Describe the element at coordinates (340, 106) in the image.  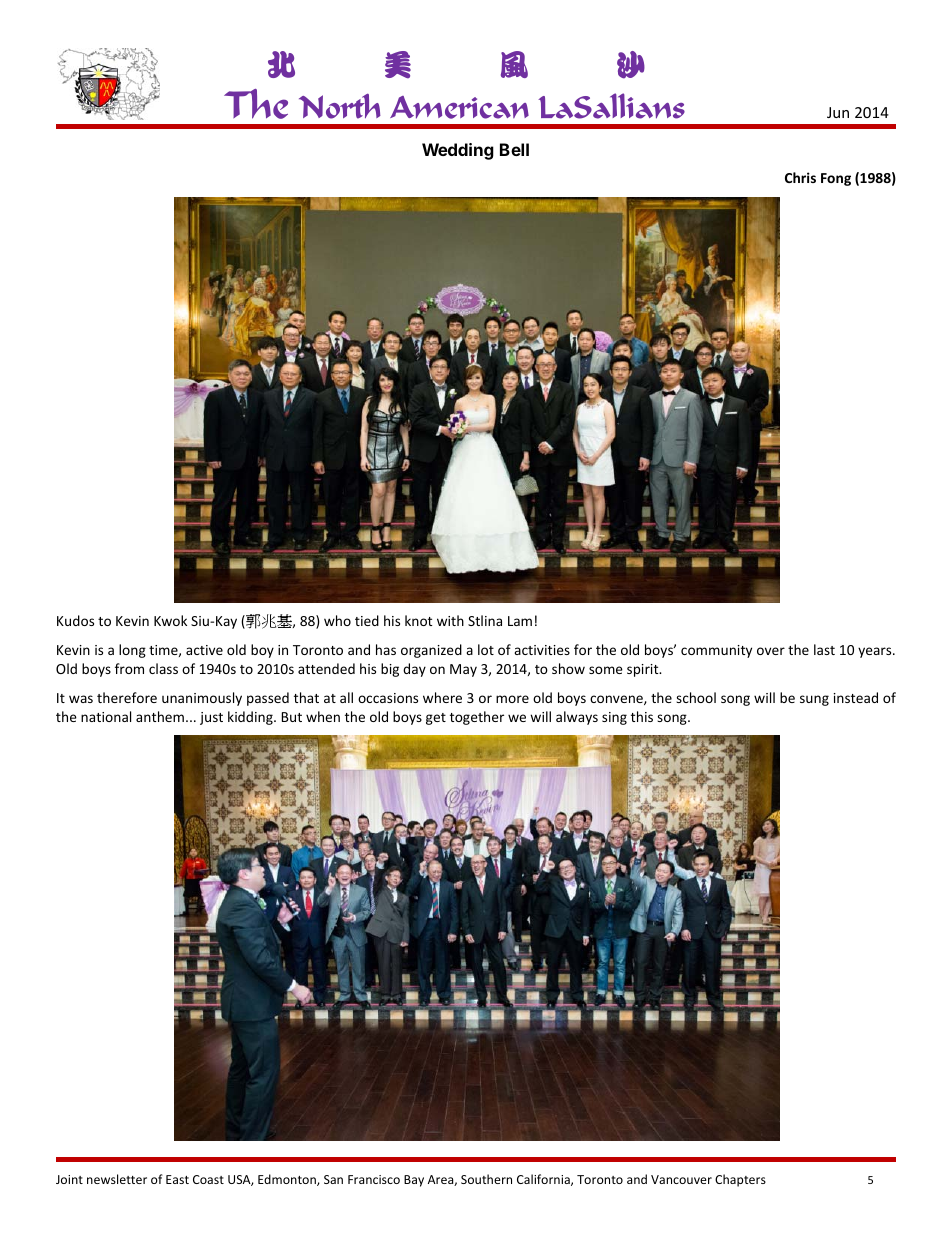
I see `North` at that location.
